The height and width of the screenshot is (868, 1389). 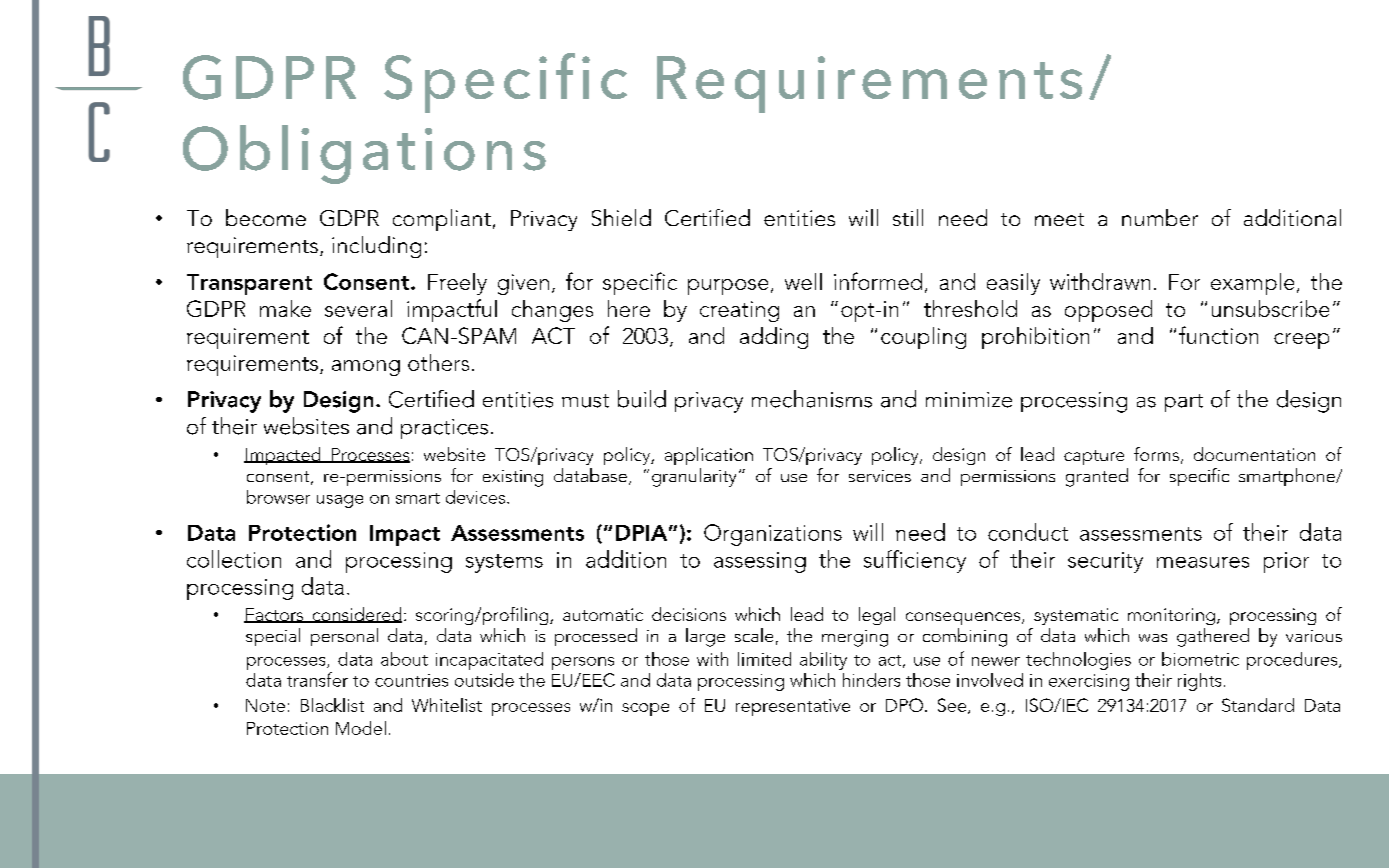 What do you see at coordinates (332, 705) in the screenshot?
I see `Blacklist` at bounding box center [332, 705].
